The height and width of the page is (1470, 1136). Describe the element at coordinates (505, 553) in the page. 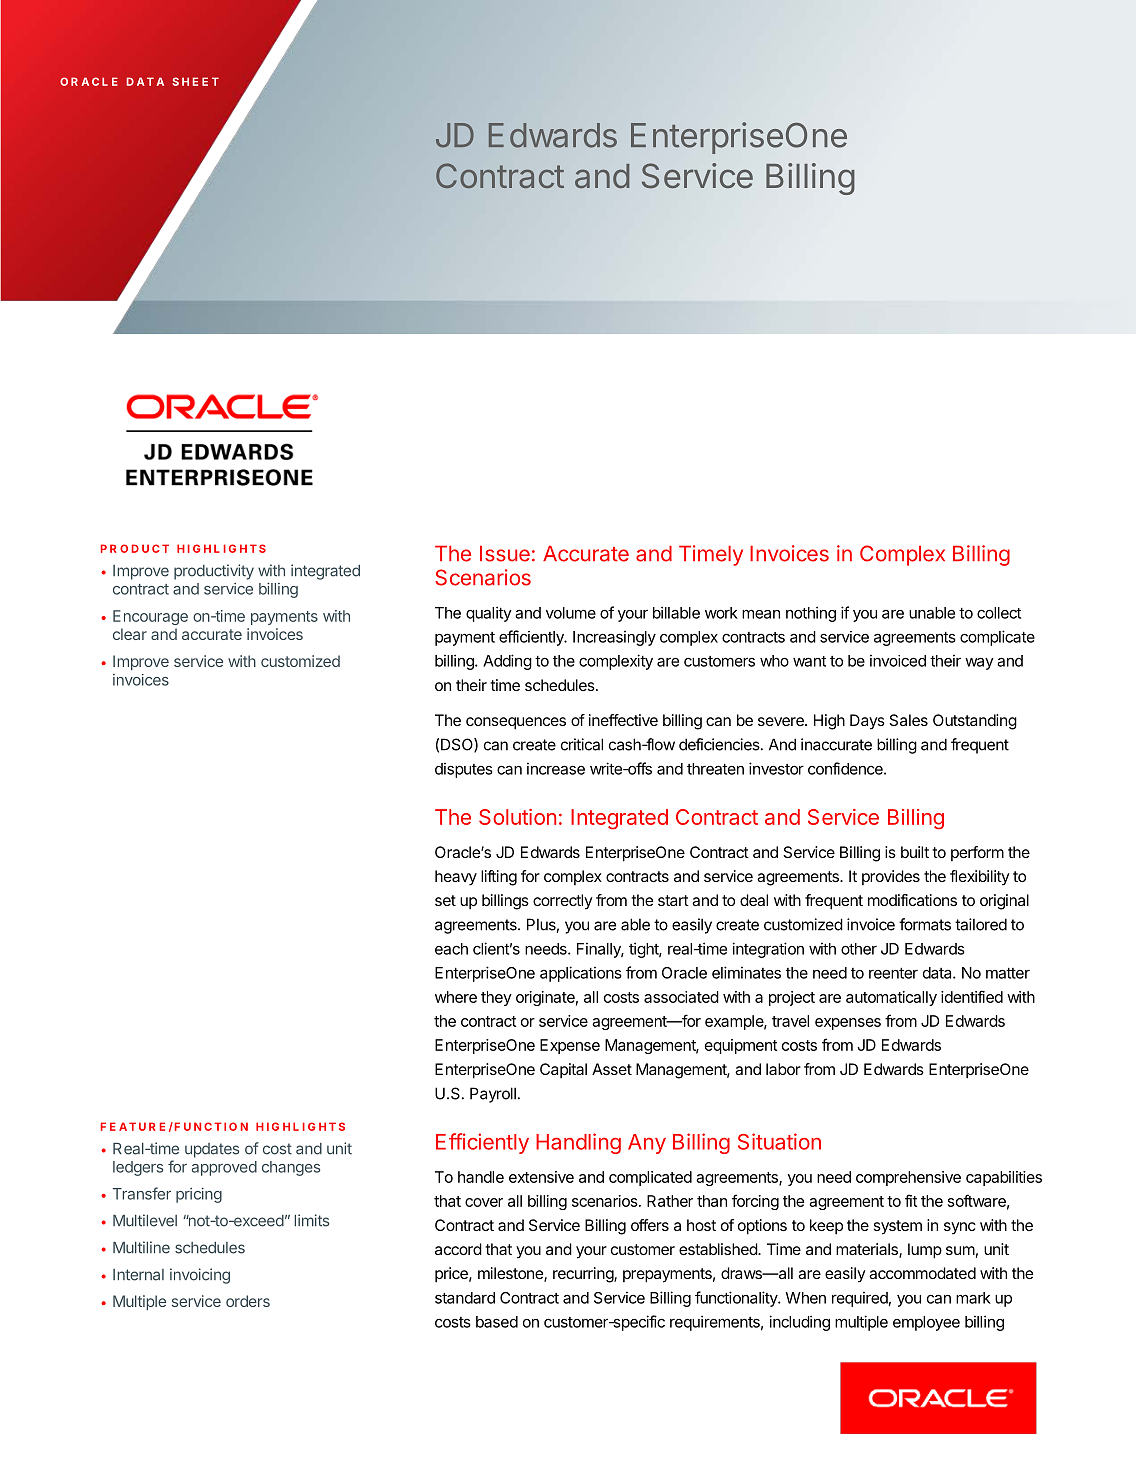

I see `Issue` at that location.
